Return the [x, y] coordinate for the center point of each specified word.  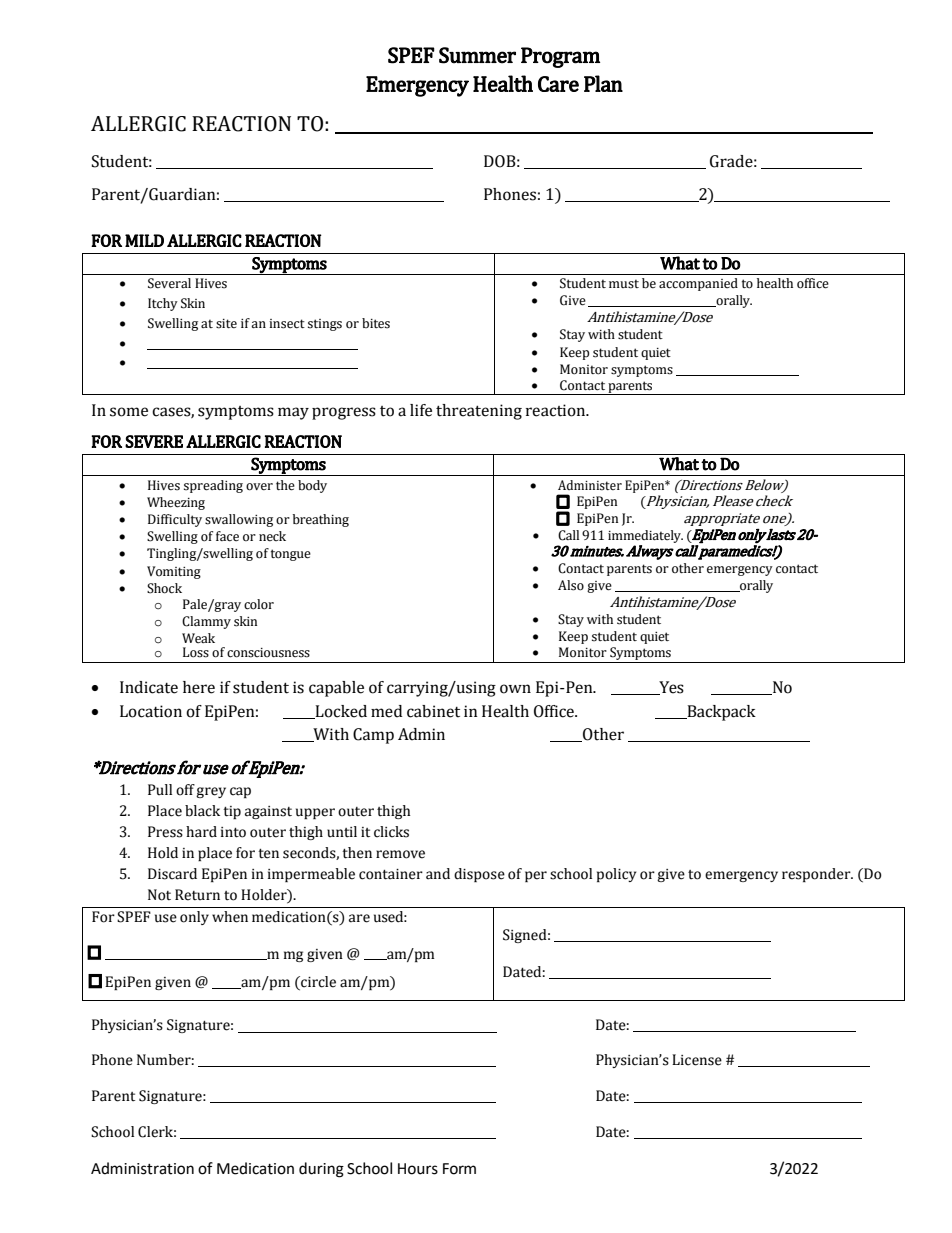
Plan [603, 83]
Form [459, 1169]
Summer [477, 55]
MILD [144, 240]
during [321, 1170]
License [697, 1060]
